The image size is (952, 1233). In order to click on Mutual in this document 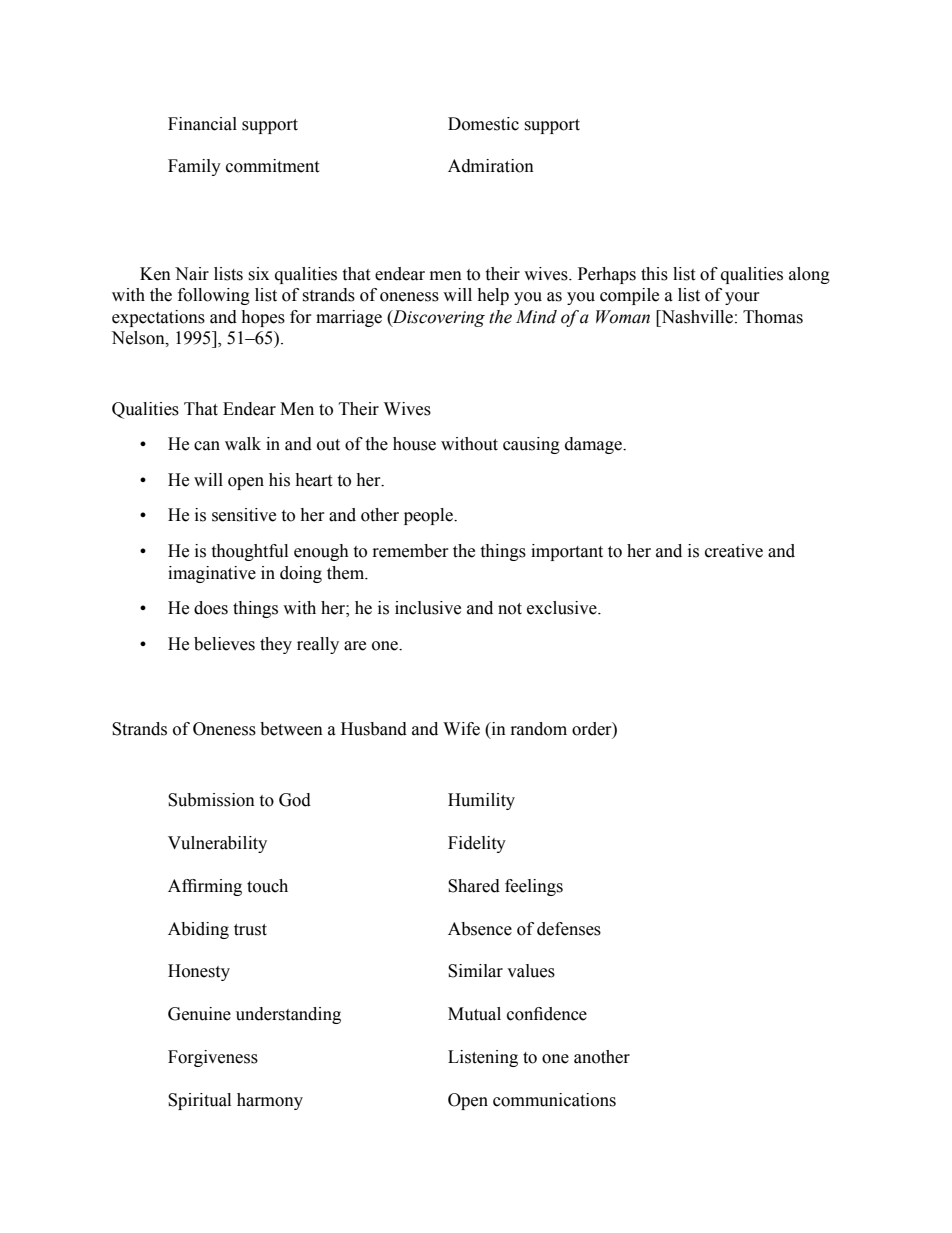, I will do `click(474, 1014)`.
